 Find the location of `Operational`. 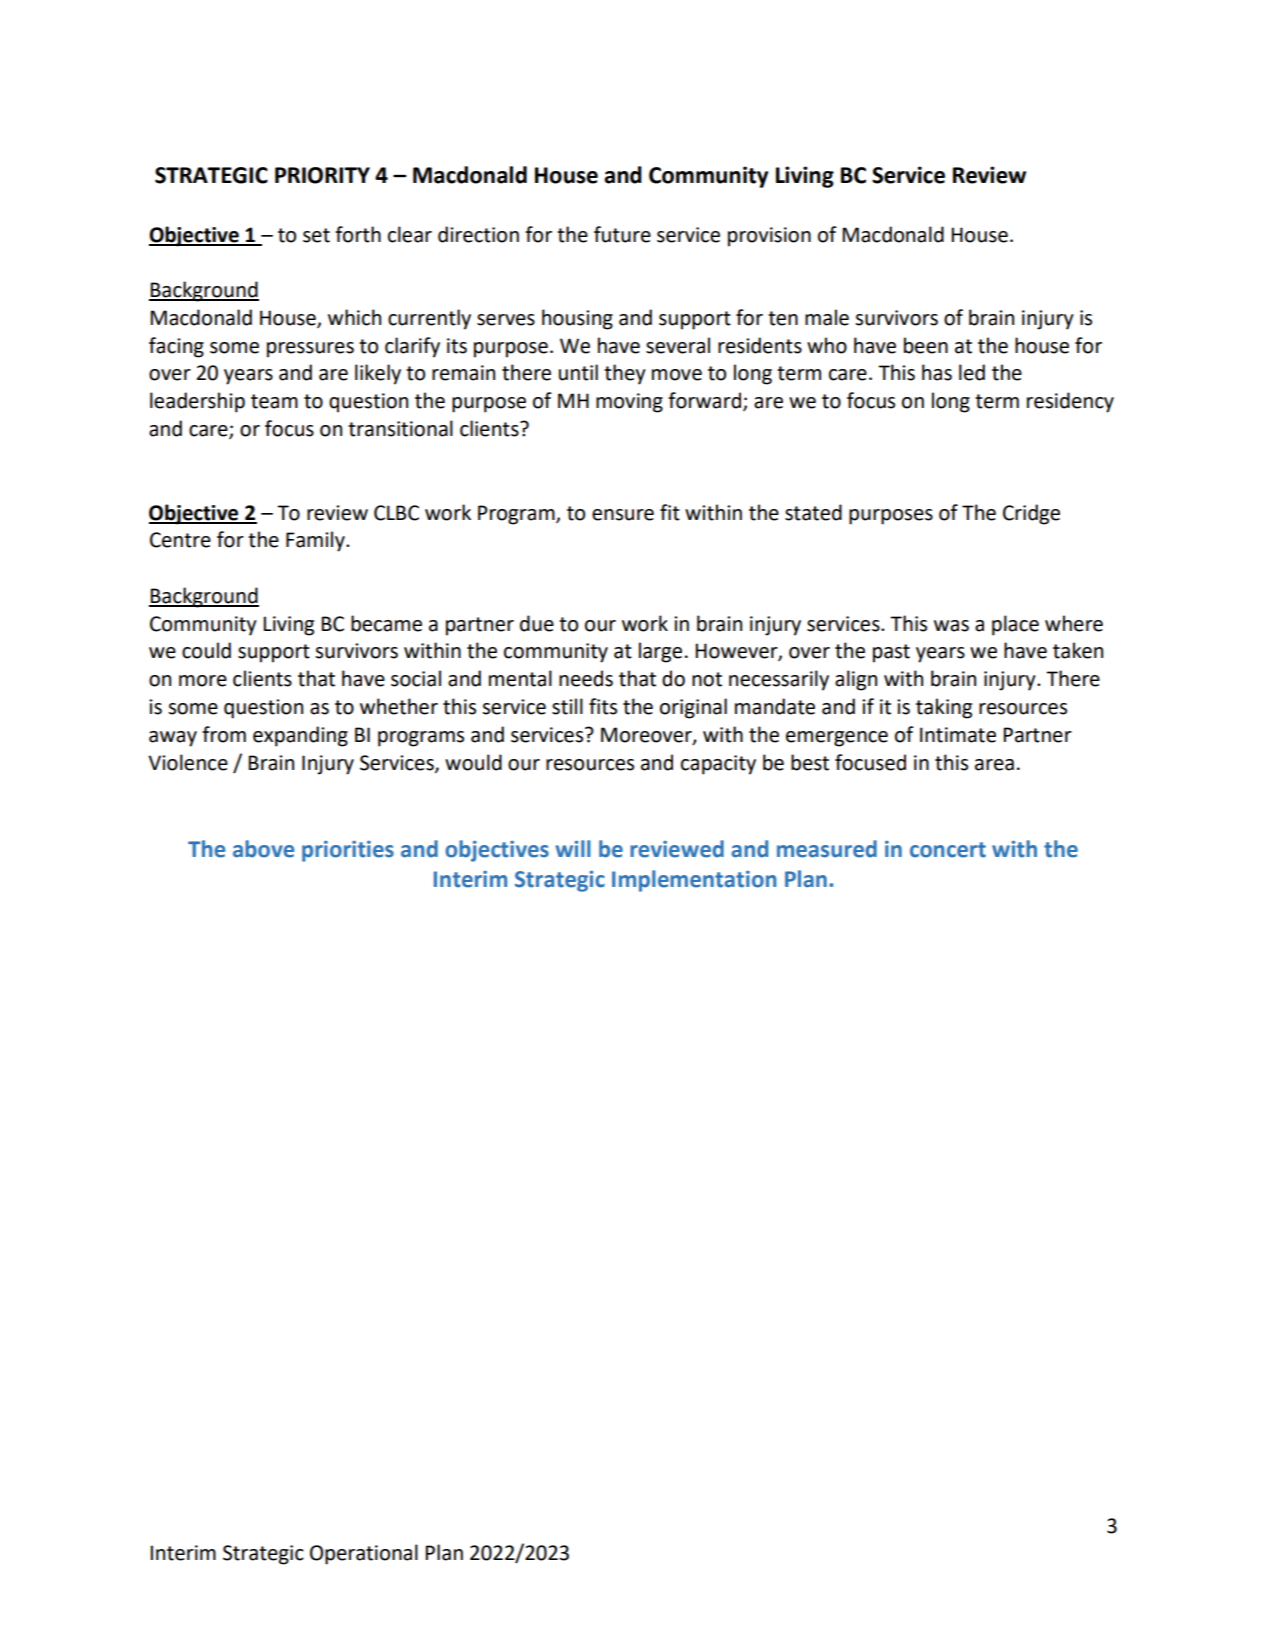

Operational is located at coordinates (364, 1554).
